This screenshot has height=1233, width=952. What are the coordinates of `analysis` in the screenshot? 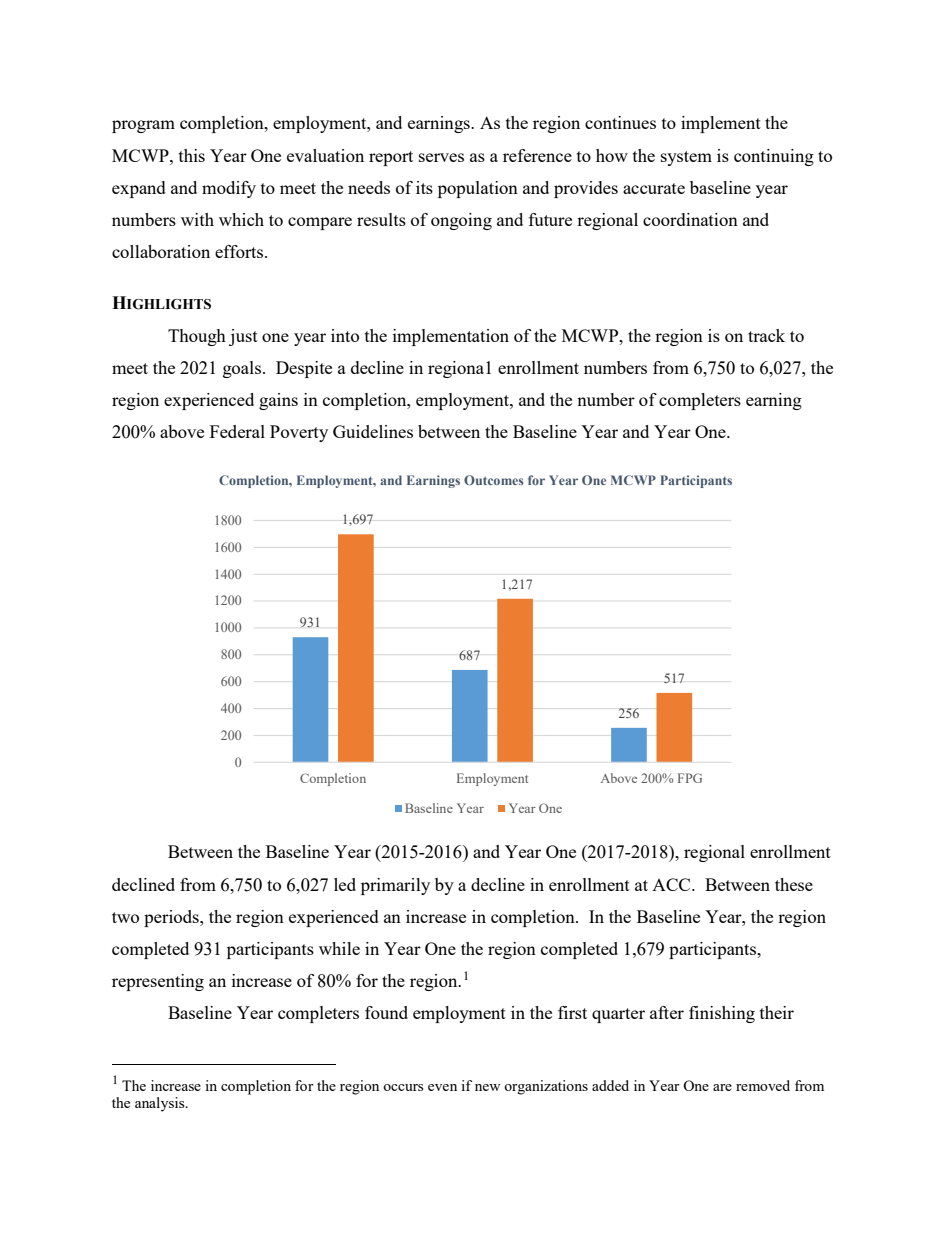 It's located at (161, 1104).
